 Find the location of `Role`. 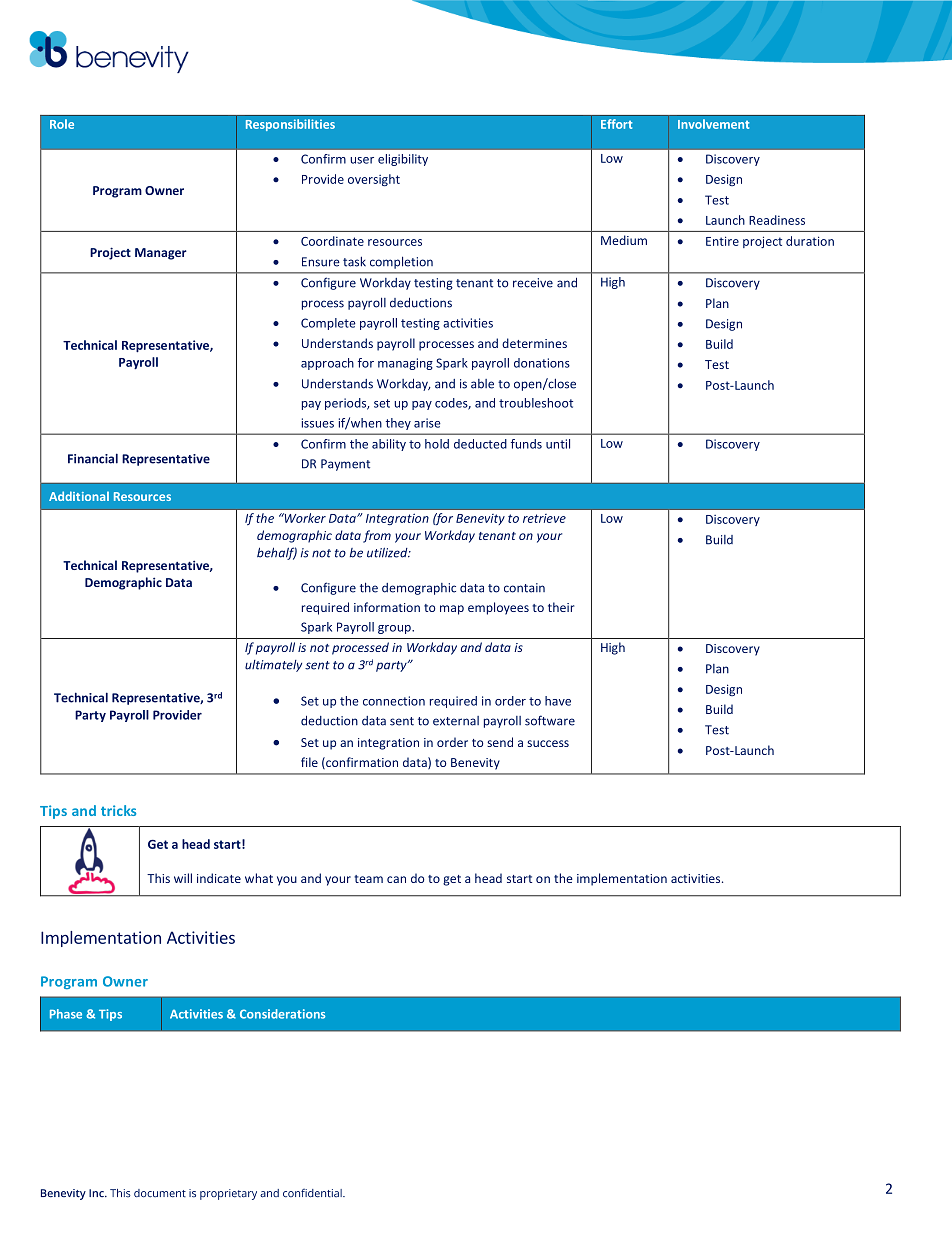

Role is located at coordinates (62, 124).
